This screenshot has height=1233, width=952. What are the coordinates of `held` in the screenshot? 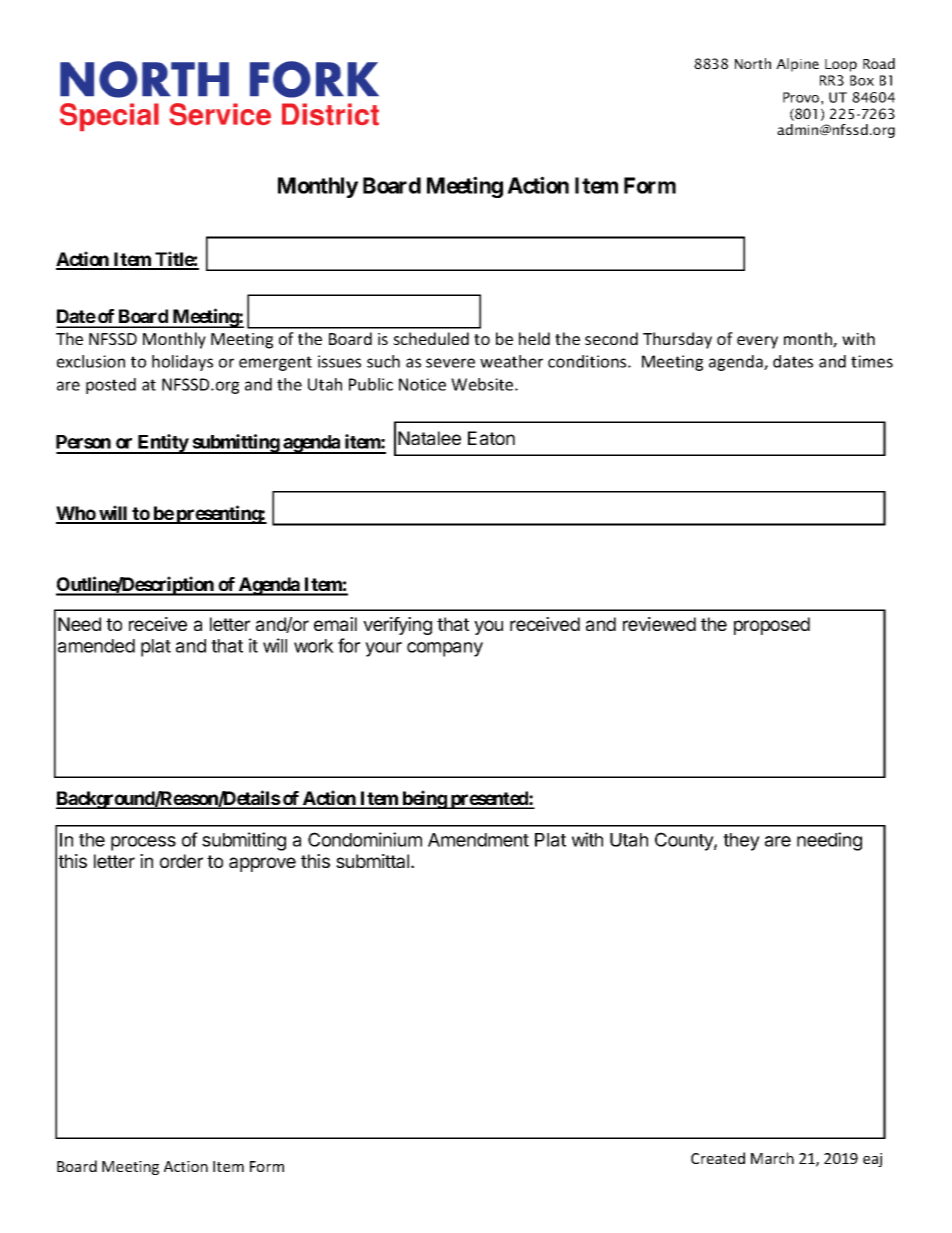 It's located at (534, 338).
